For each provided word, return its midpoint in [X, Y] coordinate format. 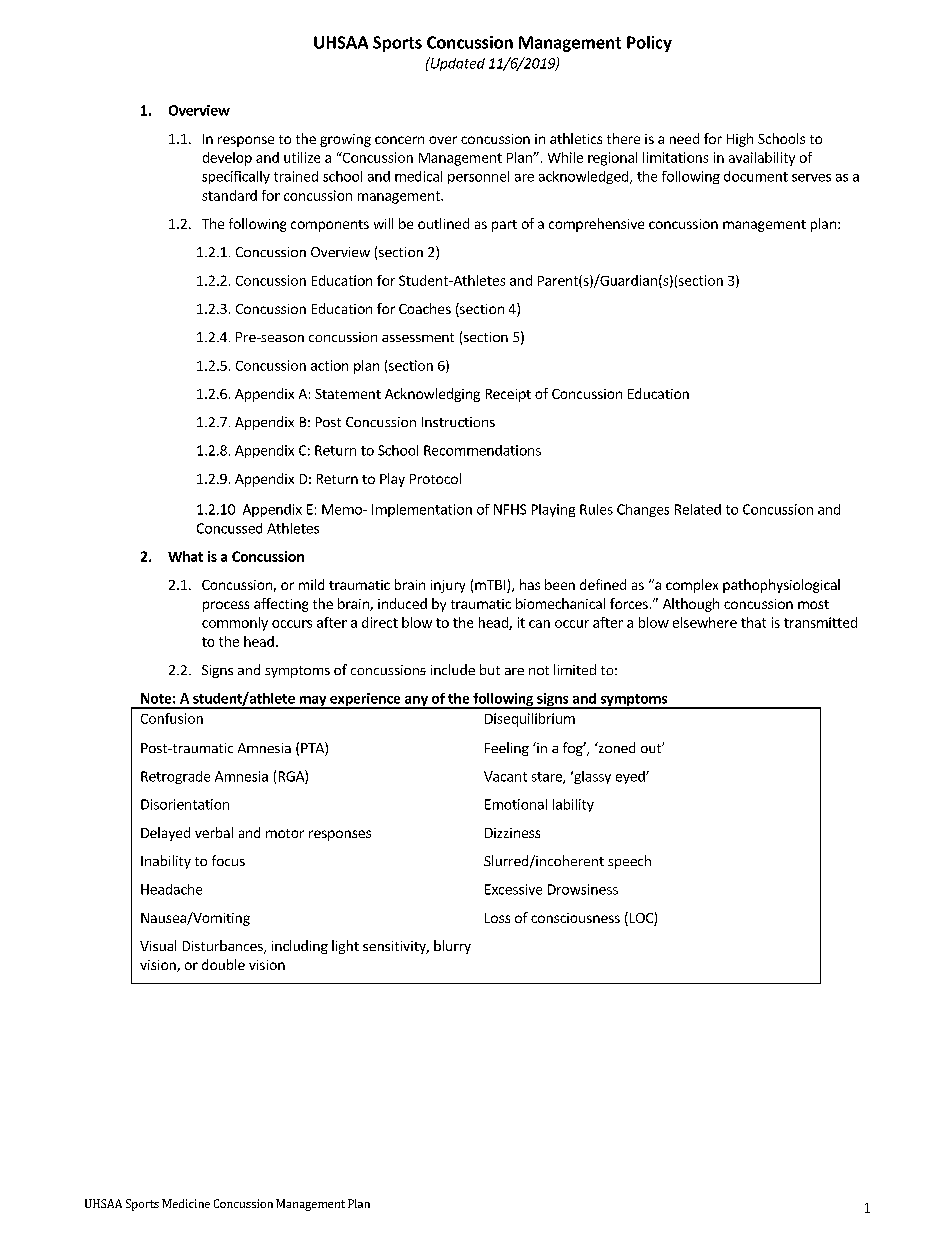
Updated [456, 64]
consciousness [575, 918]
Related [698, 509]
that [753, 622]
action [329, 365]
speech [629, 862]
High [740, 140]
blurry [452, 947]
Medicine [186, 1203]
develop [227, 159]
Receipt [508, 395]
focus [228, 860]
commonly [235, 624]
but [490, 669]
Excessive [513, 889]
